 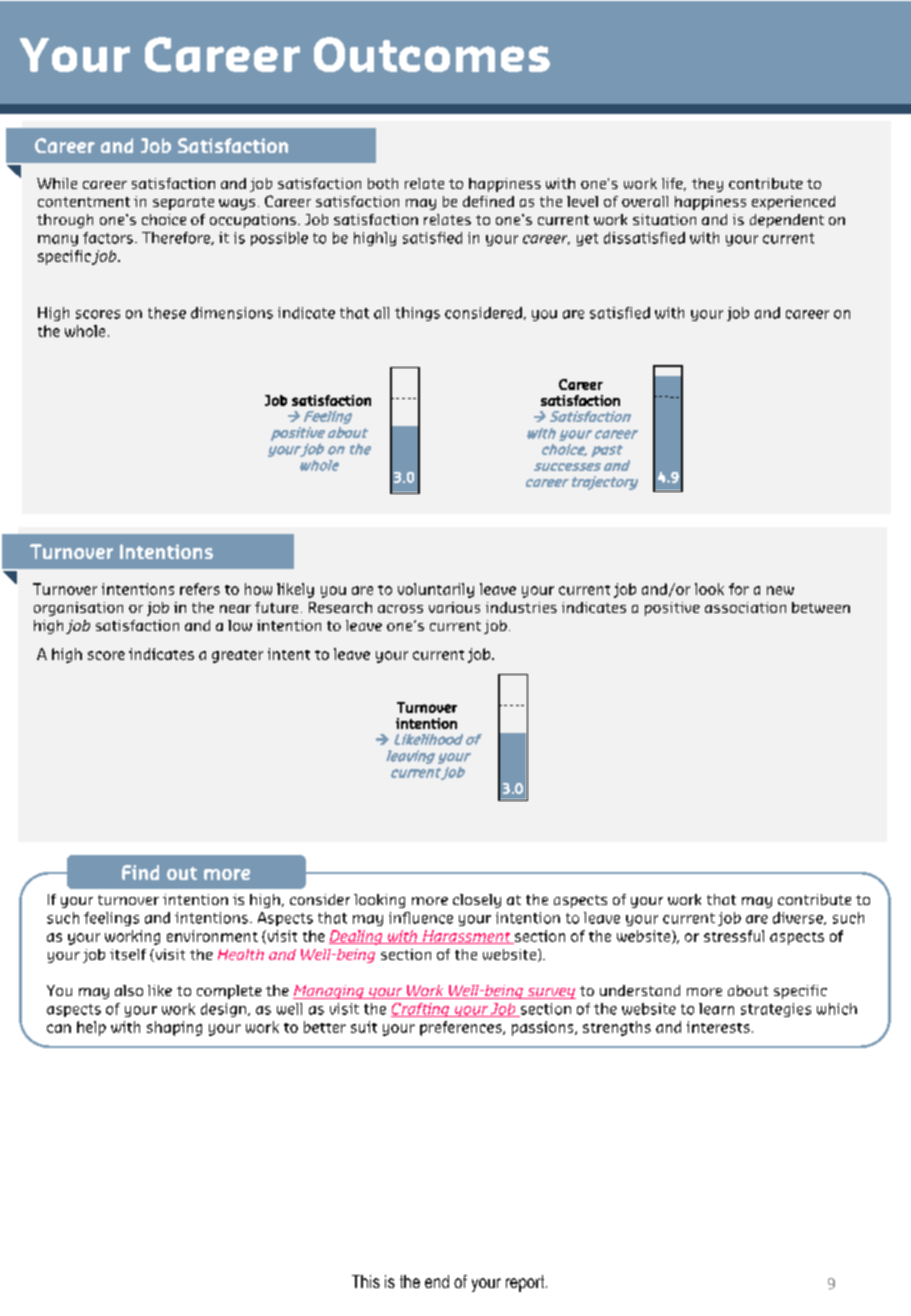 I want to click on interests, so click(x=718, y=1027).
